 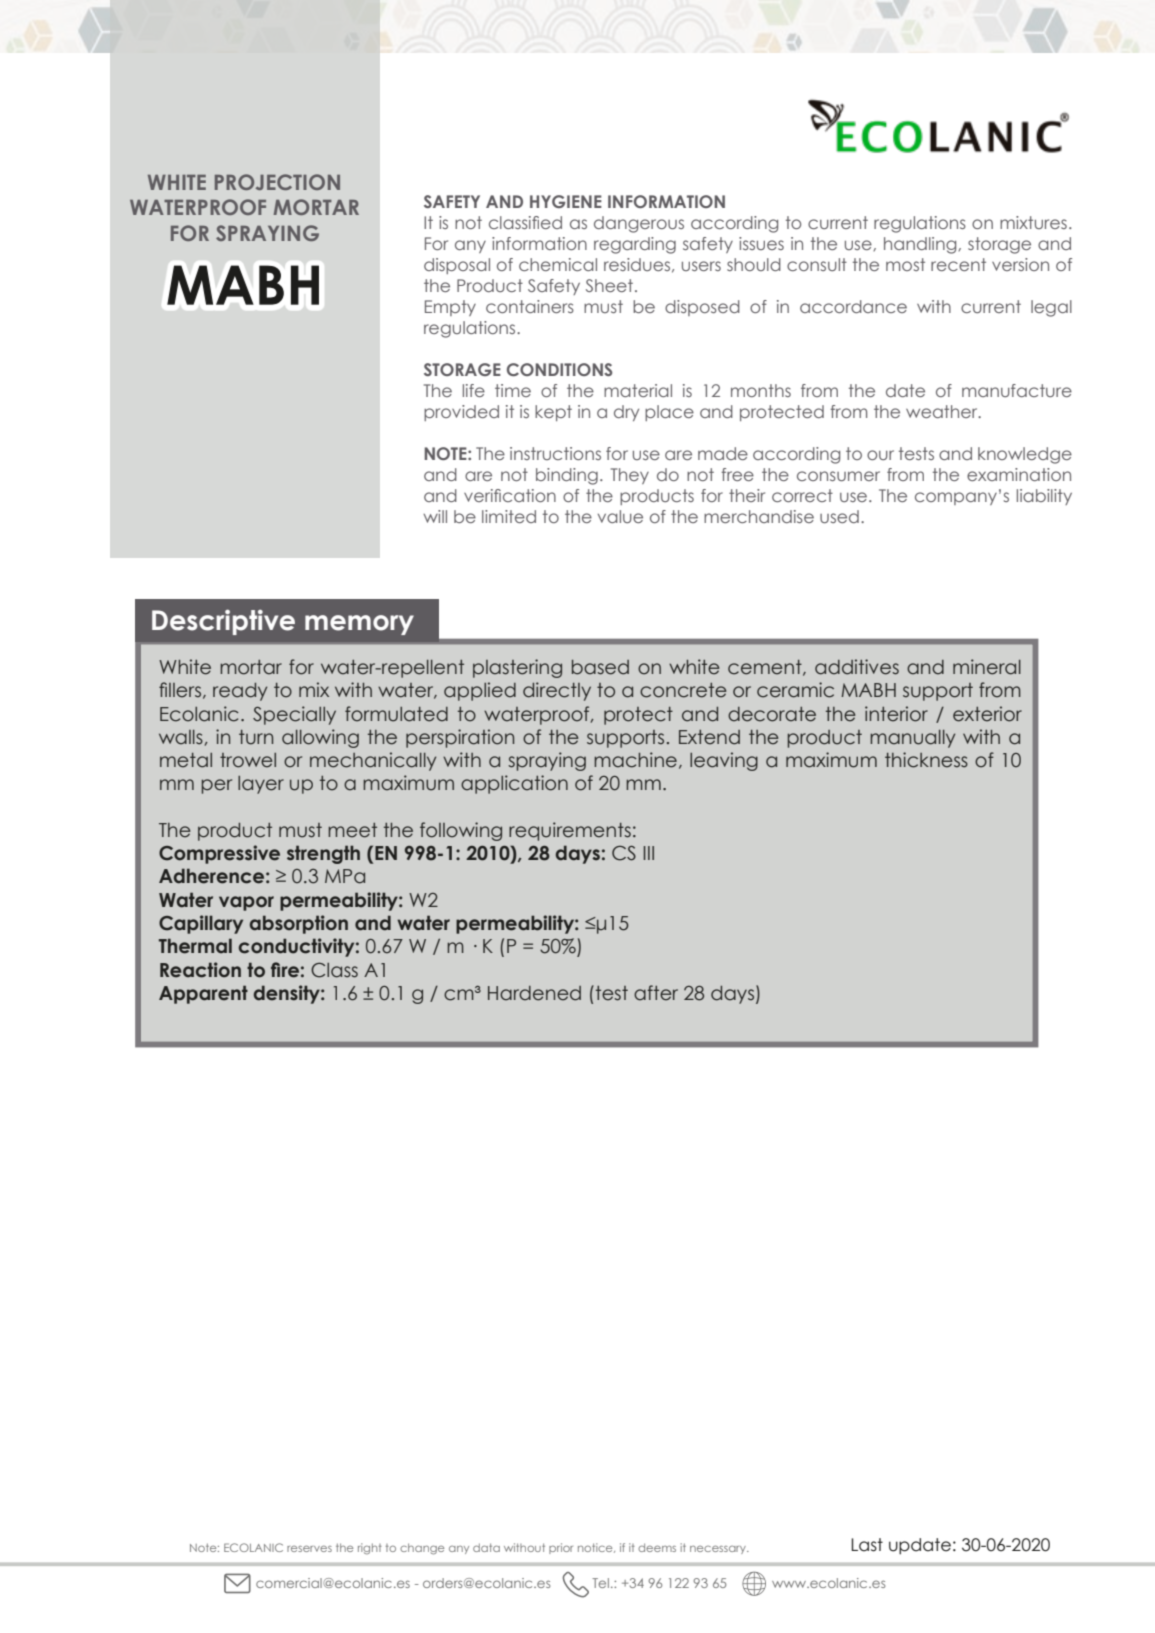 What do you see at coordinates (309, 1548) in the document?
I see `reserves` at bounding box center [309, 1548].
